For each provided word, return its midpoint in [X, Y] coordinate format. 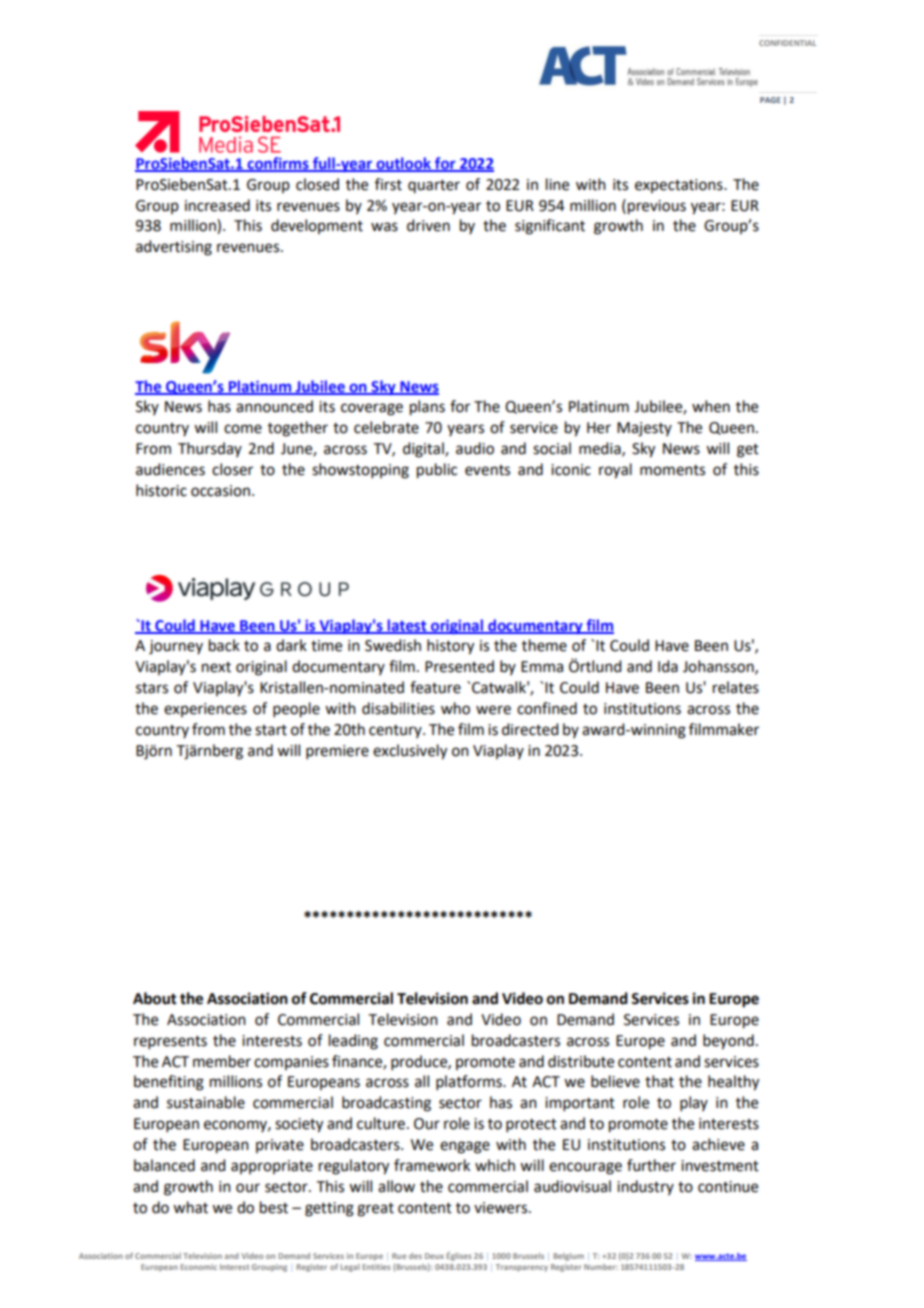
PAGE [770, 100]
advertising [174, 248]
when [711, 406]
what [190, 1207]
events [487, 470]
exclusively [410, 752]
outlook [403, 164]
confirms [278, 164]
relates [736, 687]
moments [672, 470]
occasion [220, 491]
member [222, 1061]
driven [428, 225]
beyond [728, 1042]
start [271, 730]
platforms [470, 1082]
